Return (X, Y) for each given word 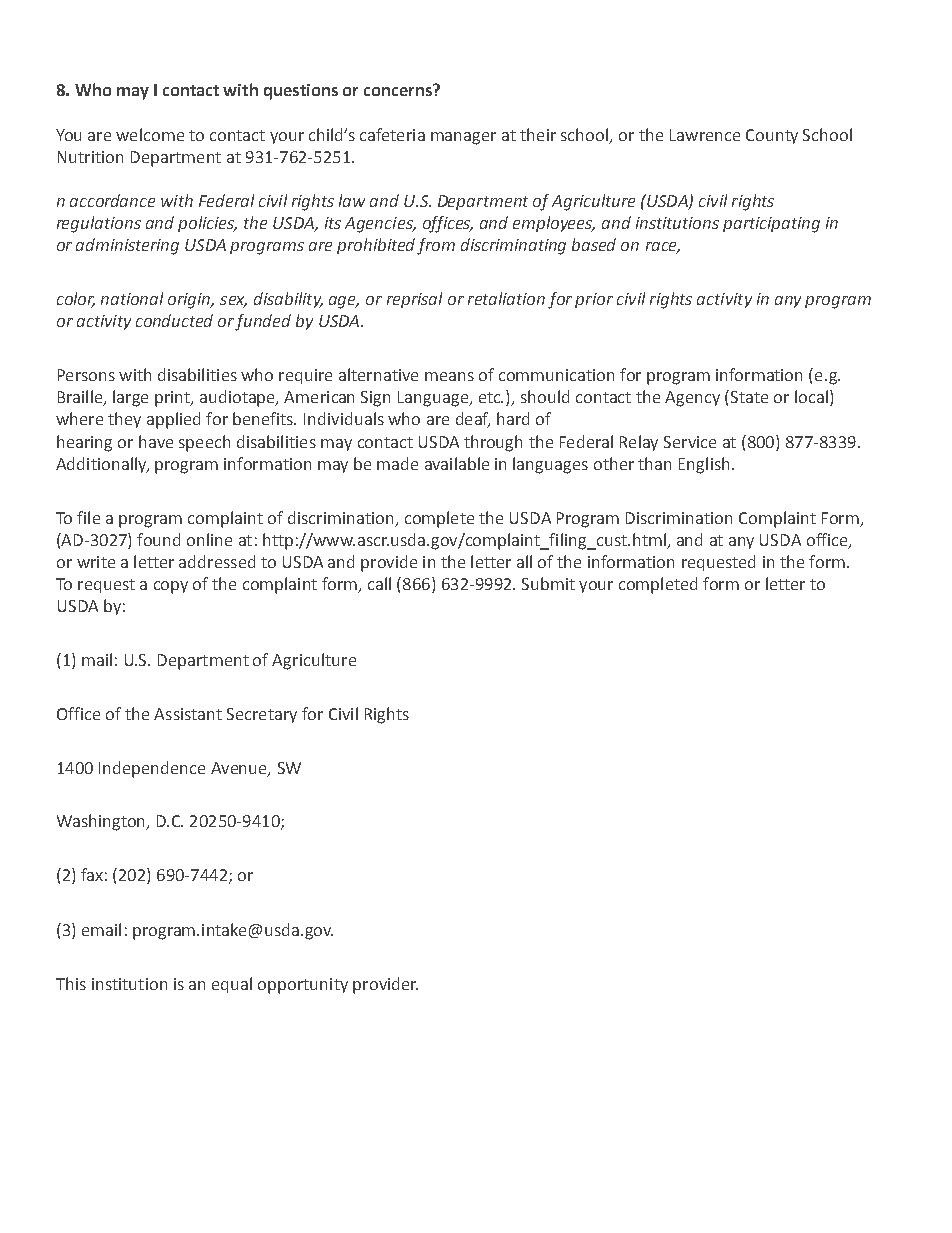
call (379, 583)
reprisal (414, 300)
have (156, 441)
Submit (548, 583)
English (704, 465)
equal (232, 985)
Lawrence (705, 135)
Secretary (262, 715)
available (457, 463)
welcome (150, 134)
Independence (152, 769)
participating (771, 225)
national (132, 298)
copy (171, 587)
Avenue (240, 769)
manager (463, 138)
